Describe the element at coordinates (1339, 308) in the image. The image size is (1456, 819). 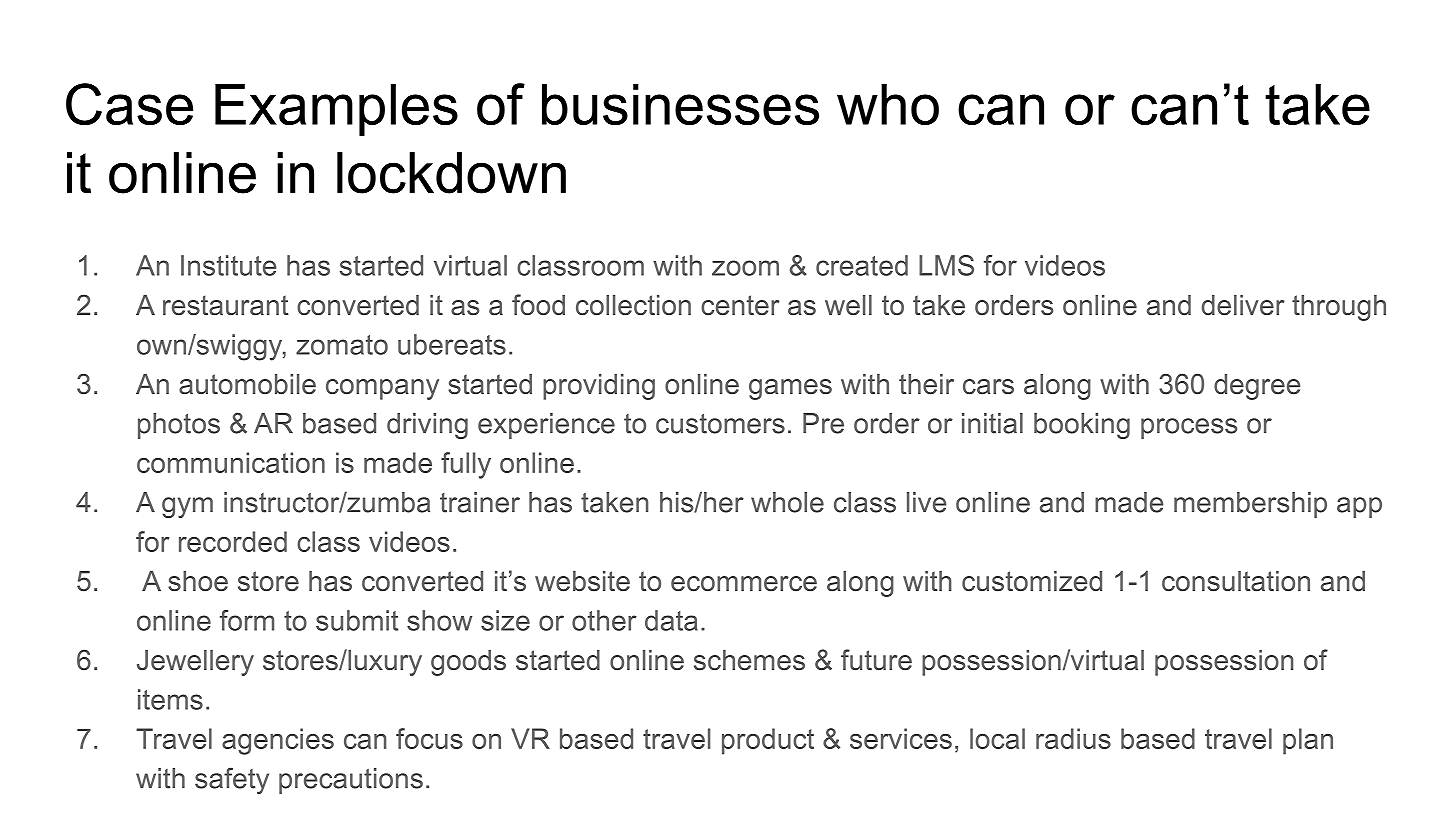
I see `through` at that location.
